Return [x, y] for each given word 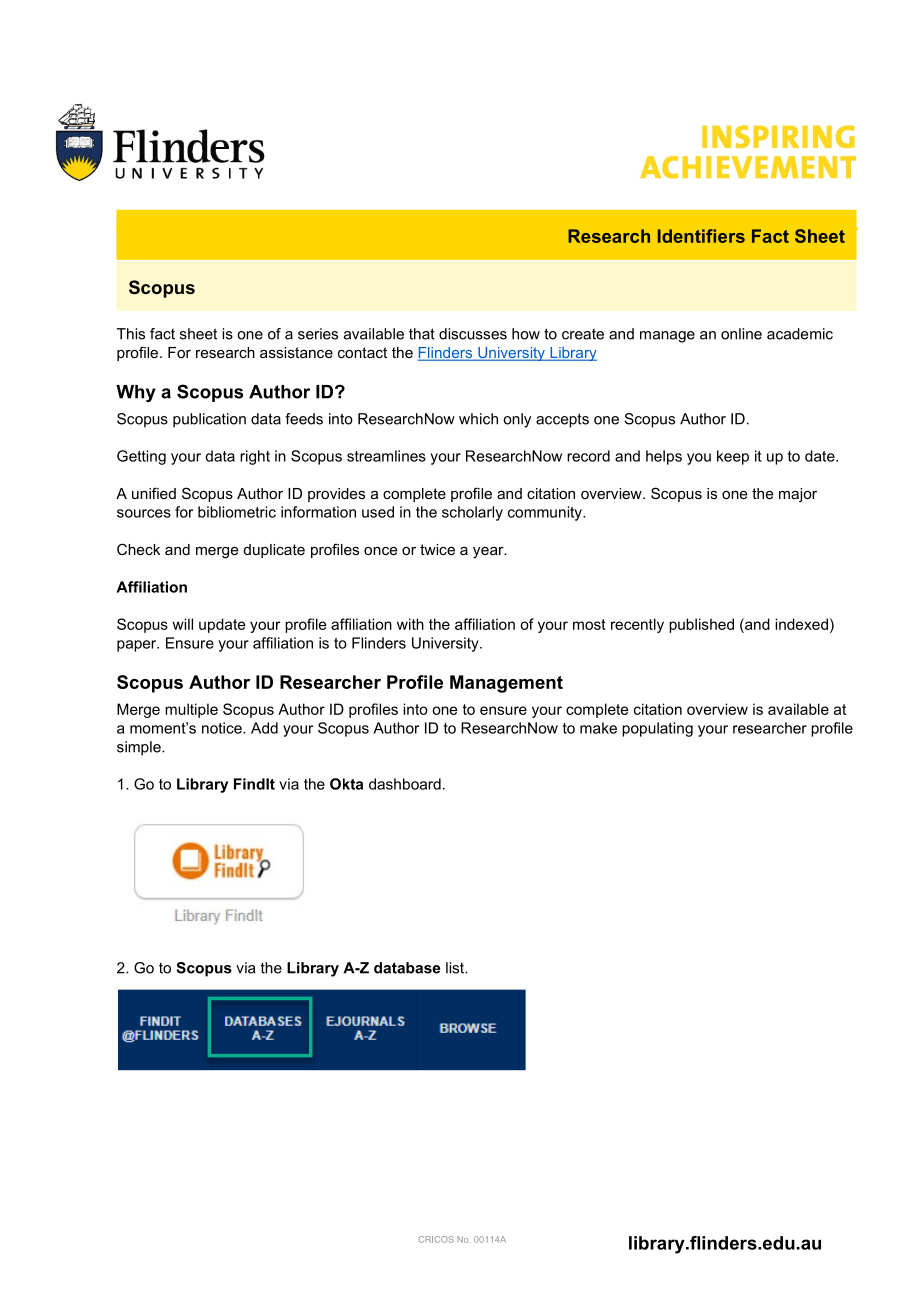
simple [140, 748]
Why [136, 393]
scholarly [472, 513]
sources [144, 513]
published [701, 625]
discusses [473, 334]
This [131, 334]
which [478, 419]
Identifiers [701, 236]
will [182, 624]
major [798, 495]
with [410, 624]
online [741, 334]
